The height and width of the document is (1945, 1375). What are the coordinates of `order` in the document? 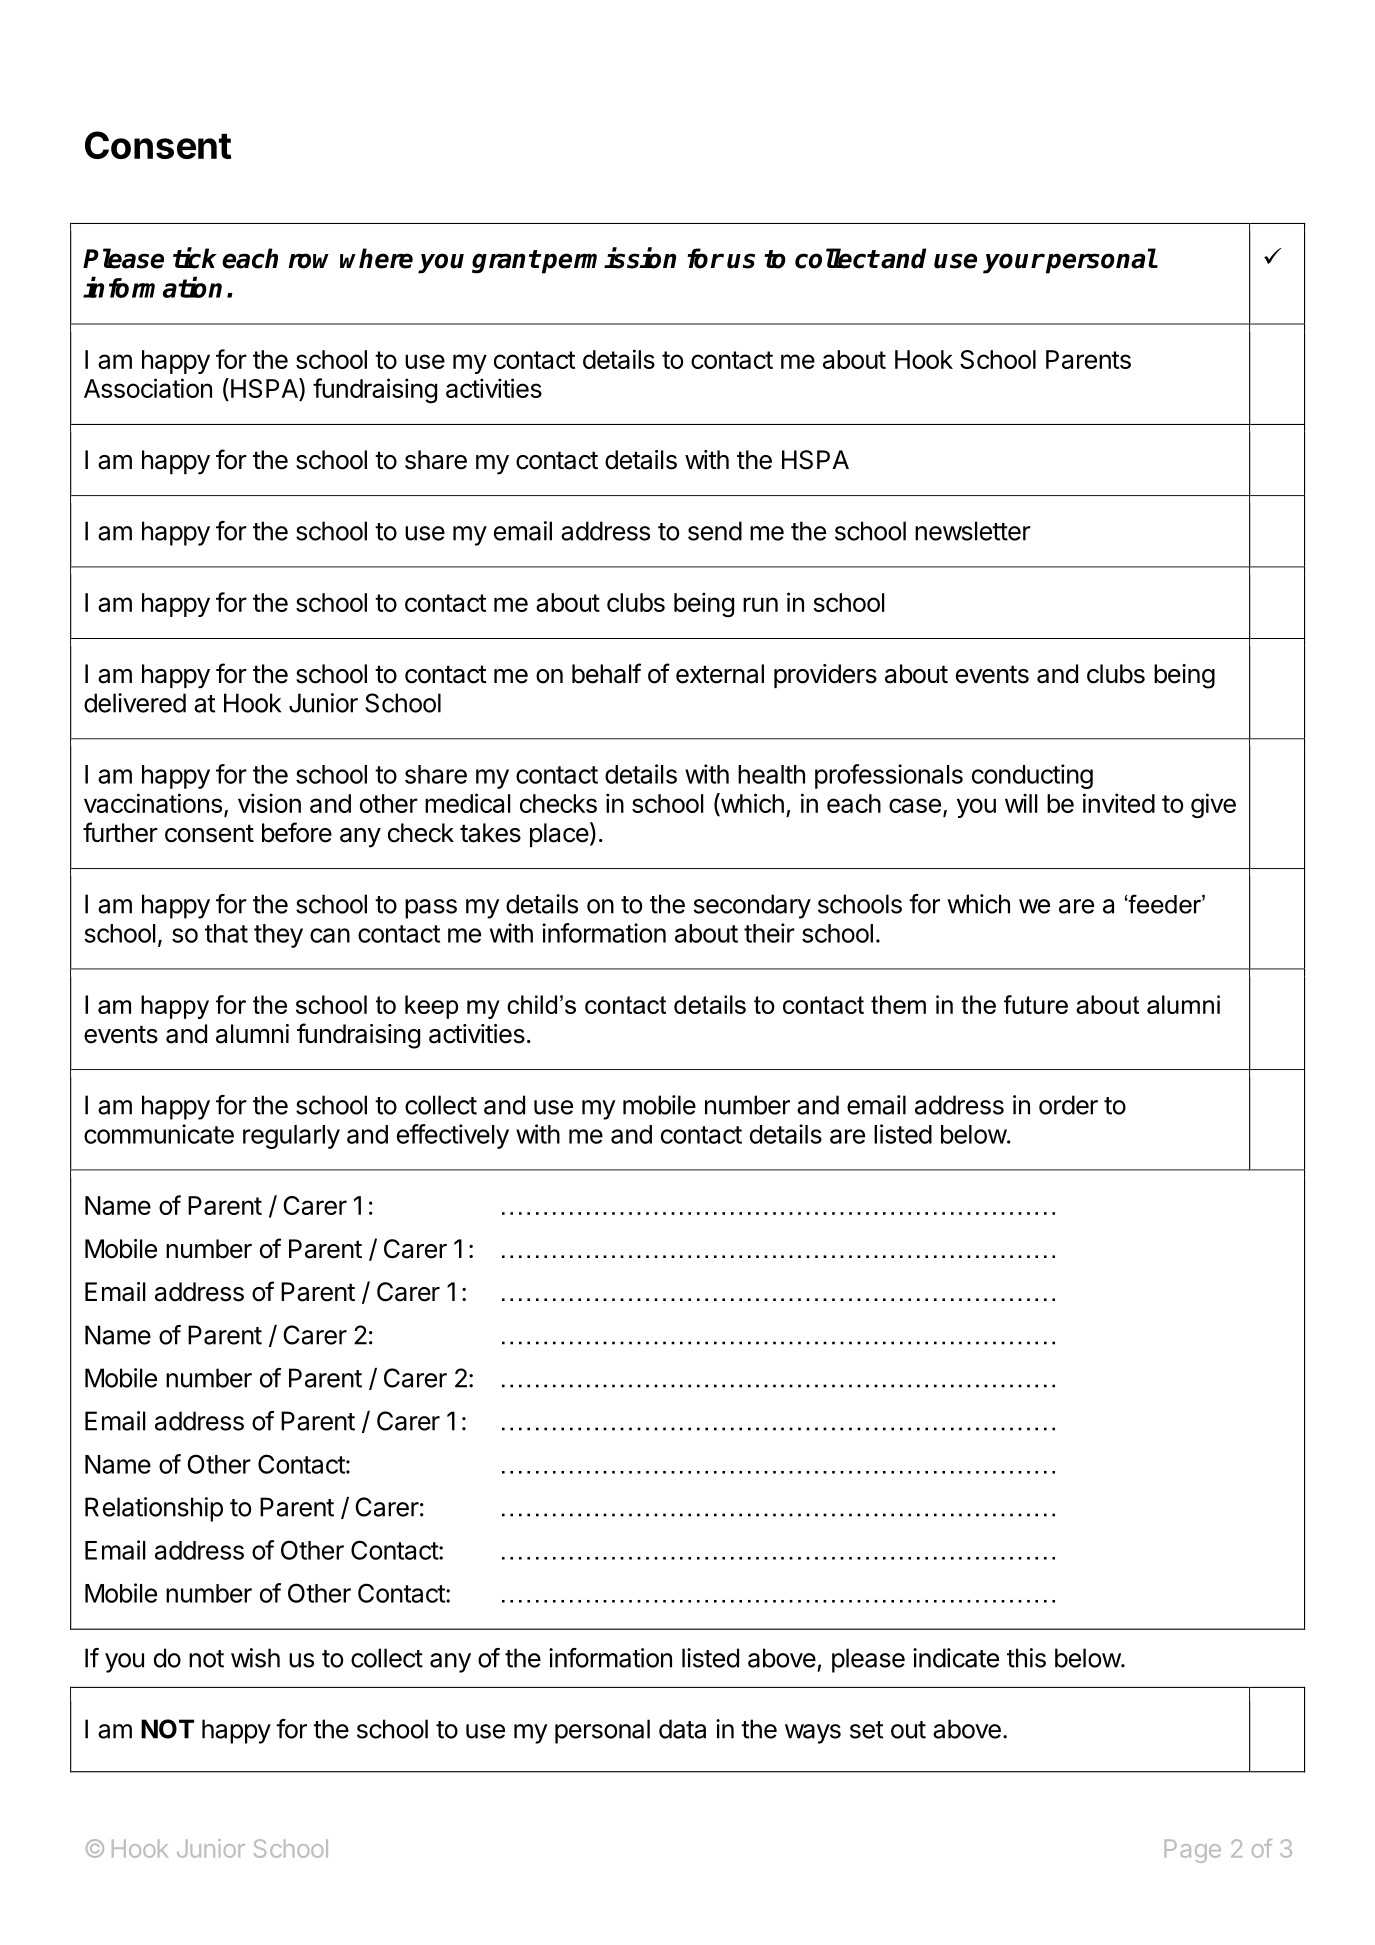 It's located at (1068, 1105).
